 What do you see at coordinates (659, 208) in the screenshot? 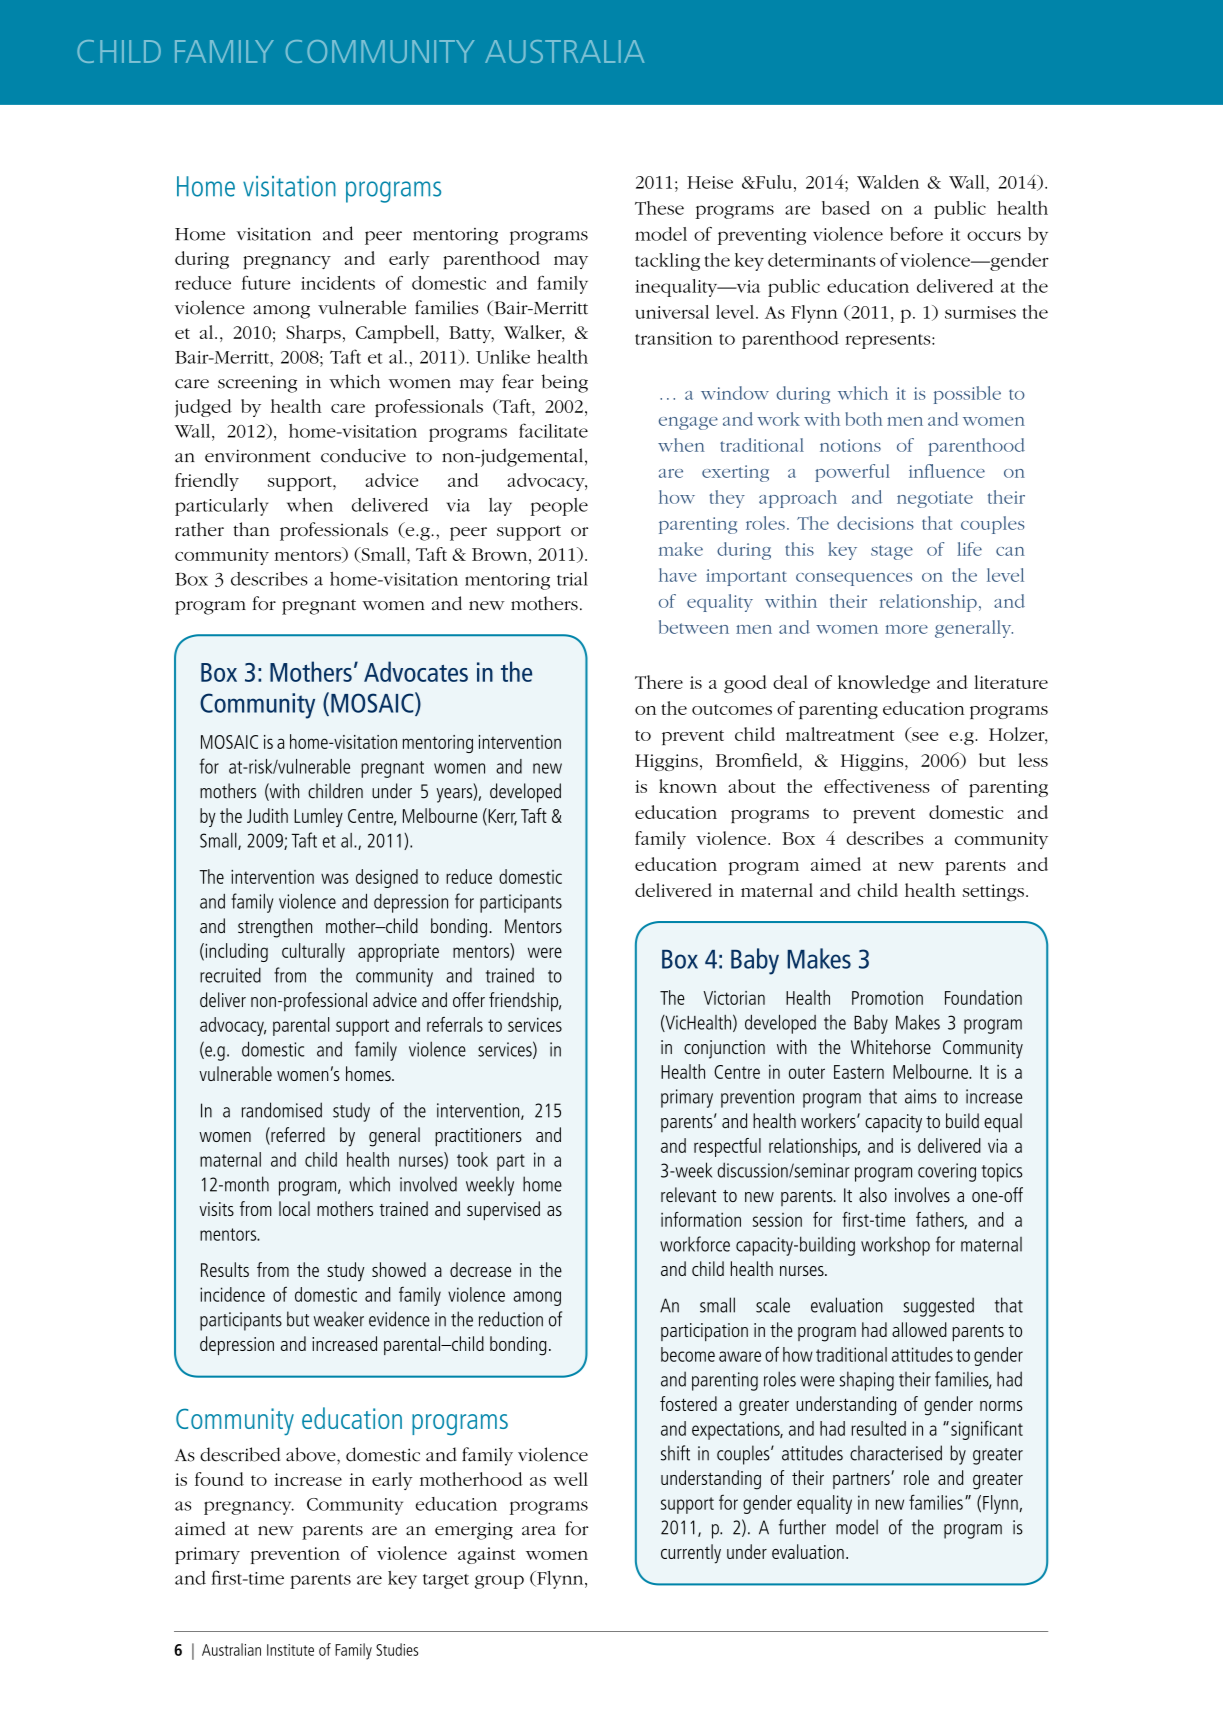
I see `These` at bounding box center [659, 208].
